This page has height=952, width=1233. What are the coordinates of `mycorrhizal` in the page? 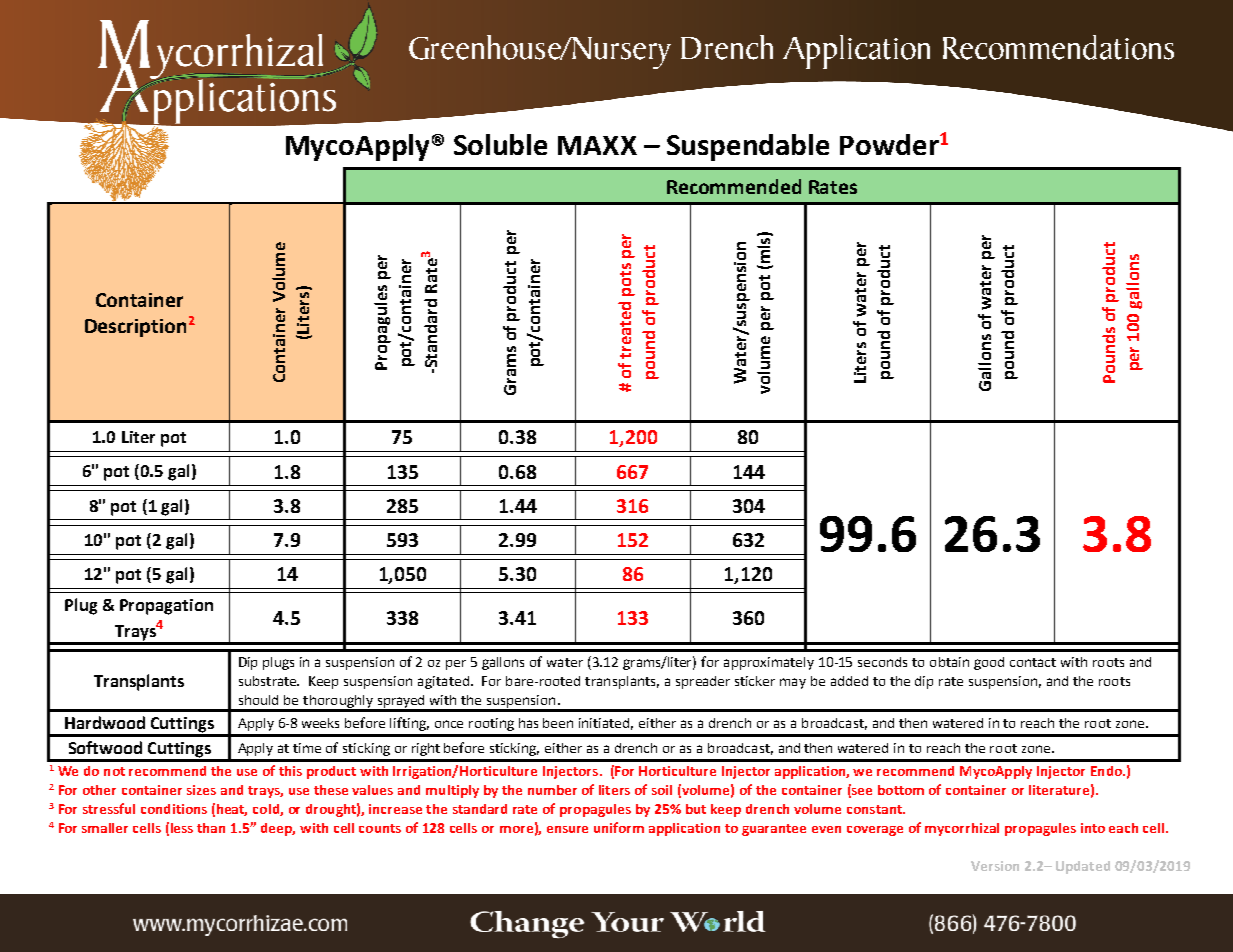 It's located at (962, 829).
